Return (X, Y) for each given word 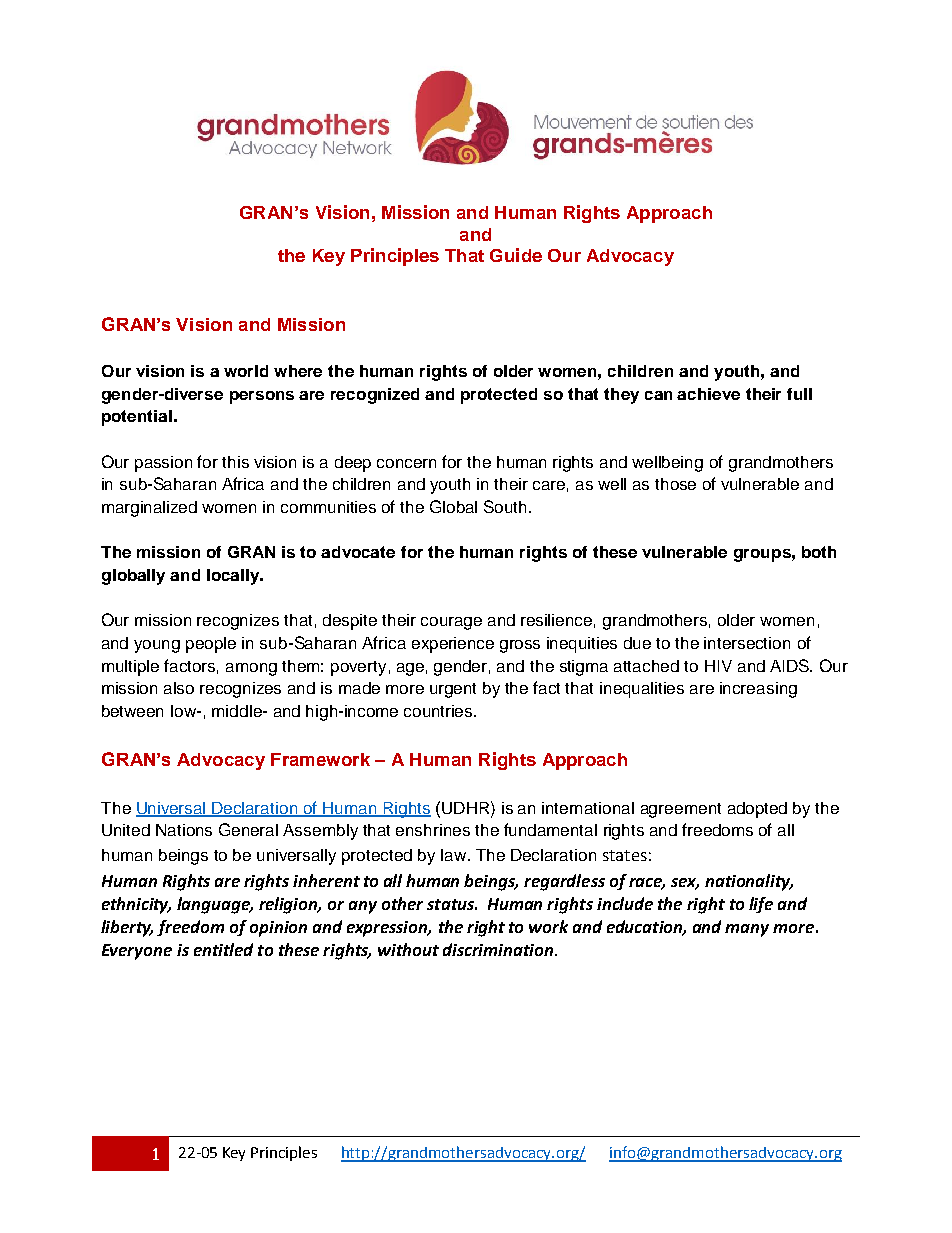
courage (451, 623)
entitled (223, 949)
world (246, 371)
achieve (708, 394)
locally (234, 577)
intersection (747, 643)
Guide (516, 255)
